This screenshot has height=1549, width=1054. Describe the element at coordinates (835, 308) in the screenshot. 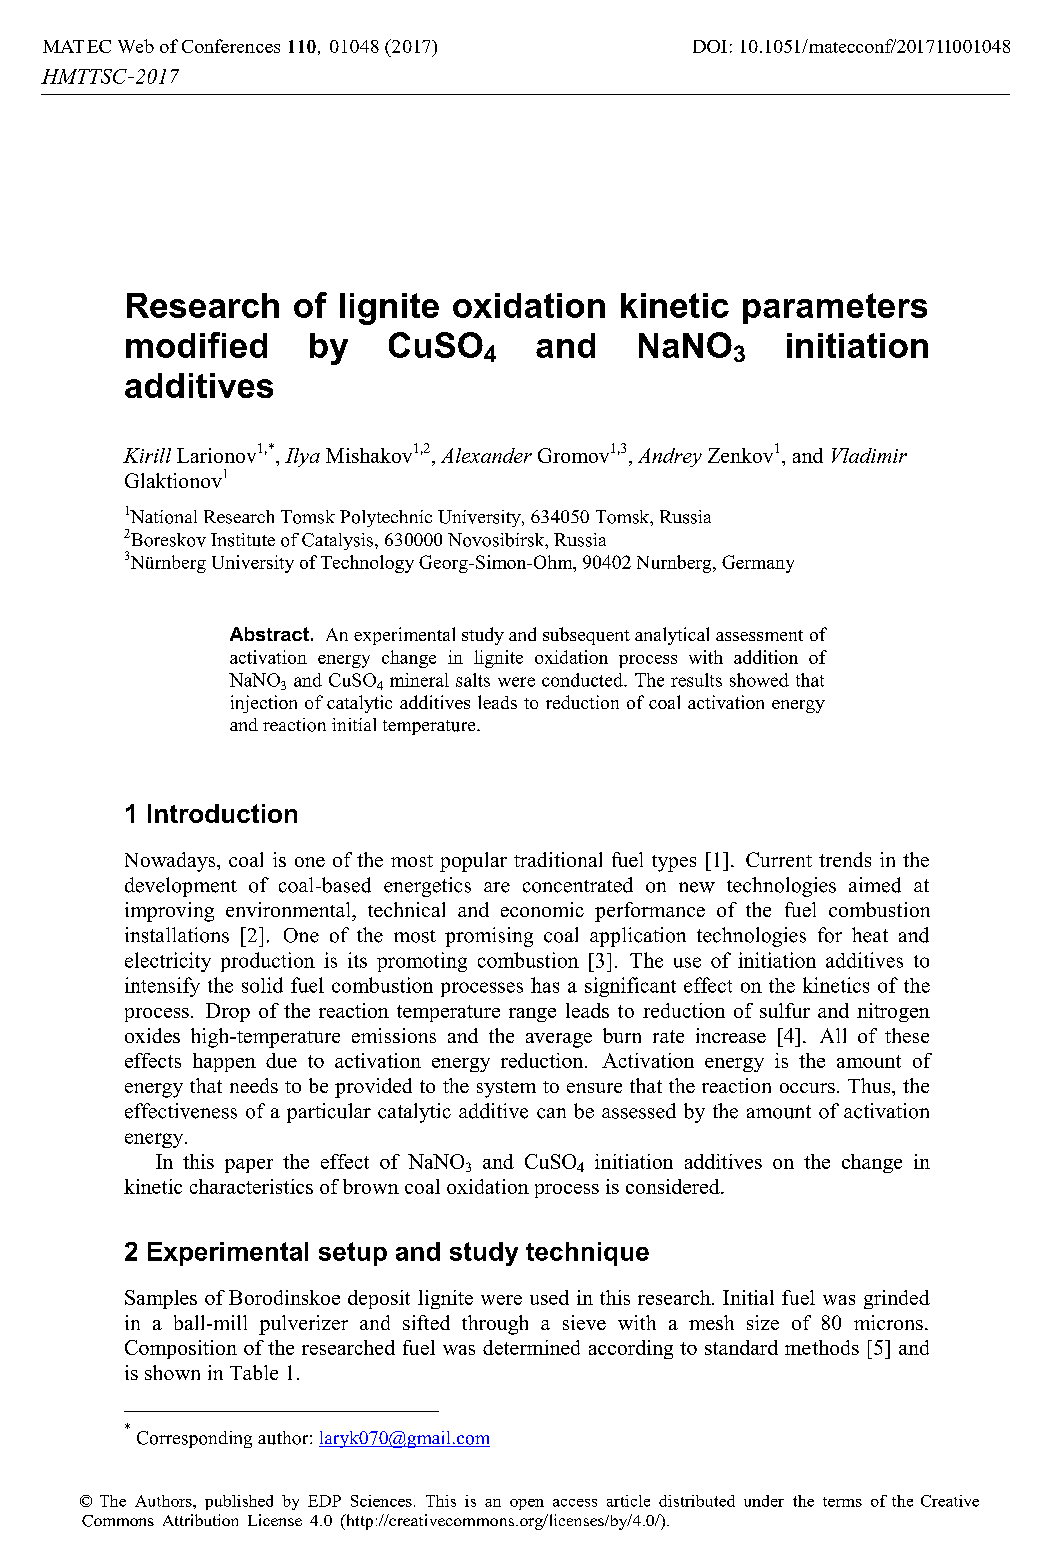

I see `parameters` at that location.
